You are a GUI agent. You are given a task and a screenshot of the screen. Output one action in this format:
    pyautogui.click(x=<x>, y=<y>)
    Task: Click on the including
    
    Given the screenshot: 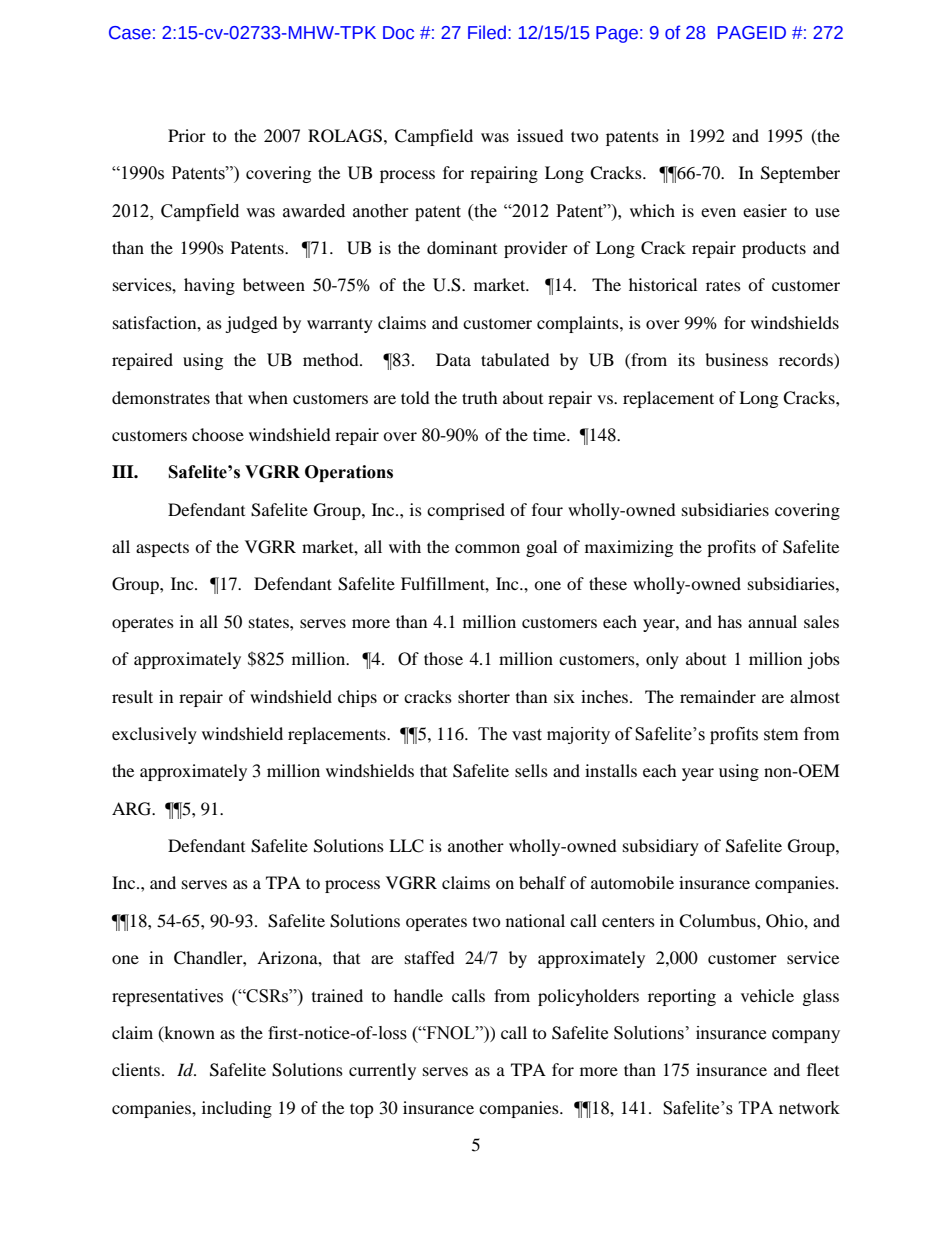 What is the action you would take?
    pyautogui.click(x=237, y=1109)
